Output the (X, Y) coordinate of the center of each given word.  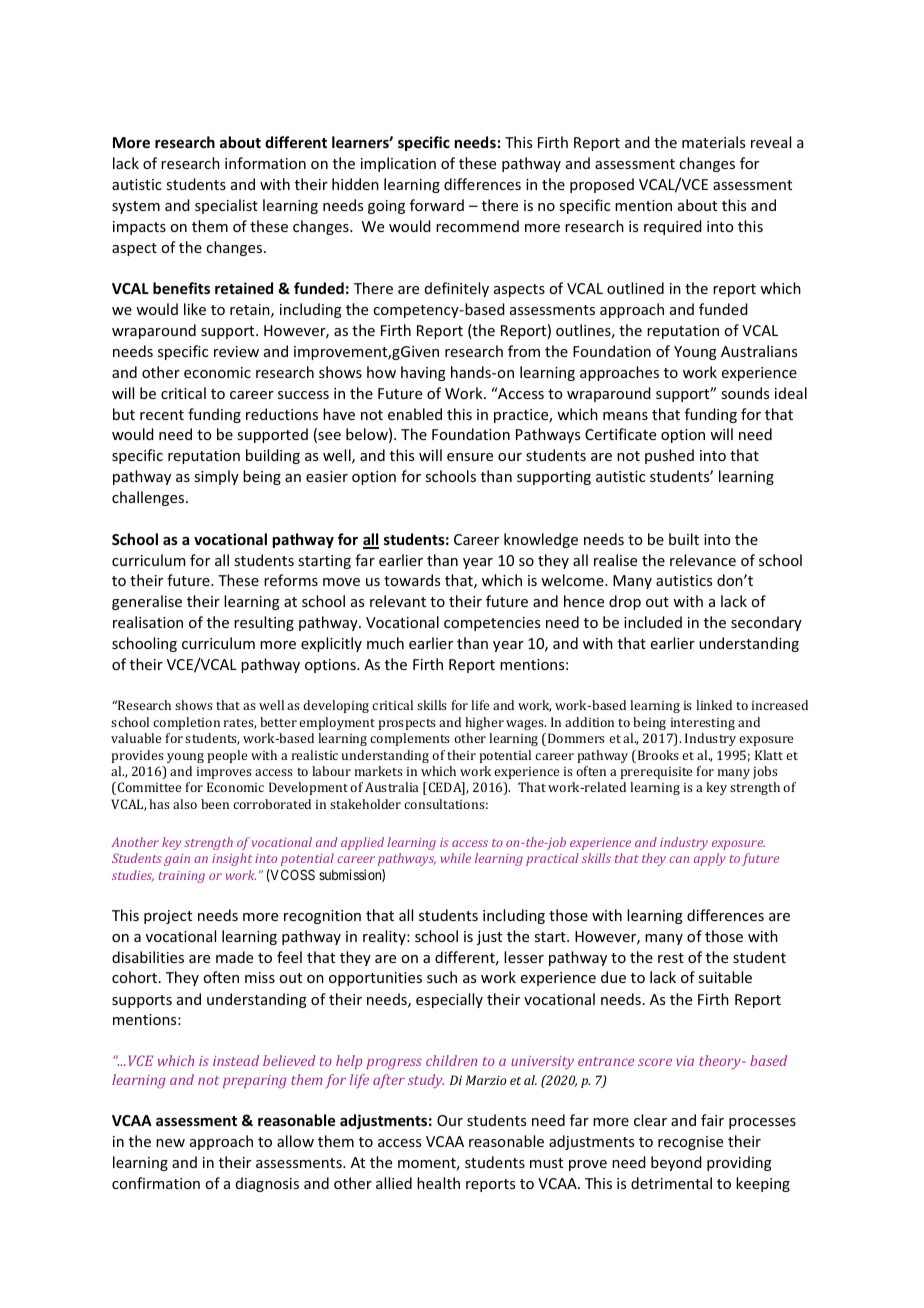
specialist (226, 206)
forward (437, 205)
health (438, 1183)
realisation (148, 622)
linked (714, 705)
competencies (492, 624)
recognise (690, 1143)
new (170, 1143)
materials (713, 142)
